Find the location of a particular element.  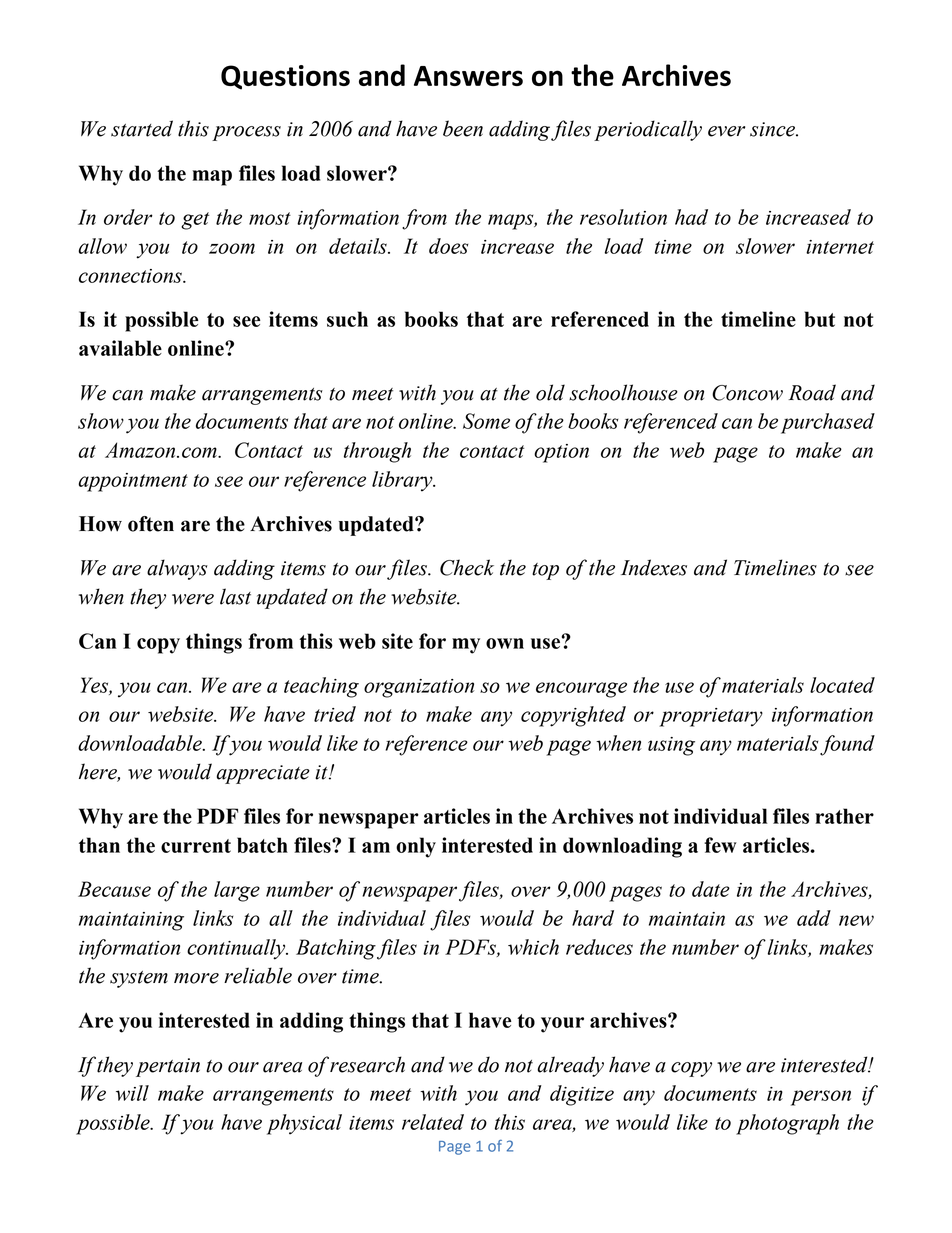

were is located at coordinates (193, 599).
